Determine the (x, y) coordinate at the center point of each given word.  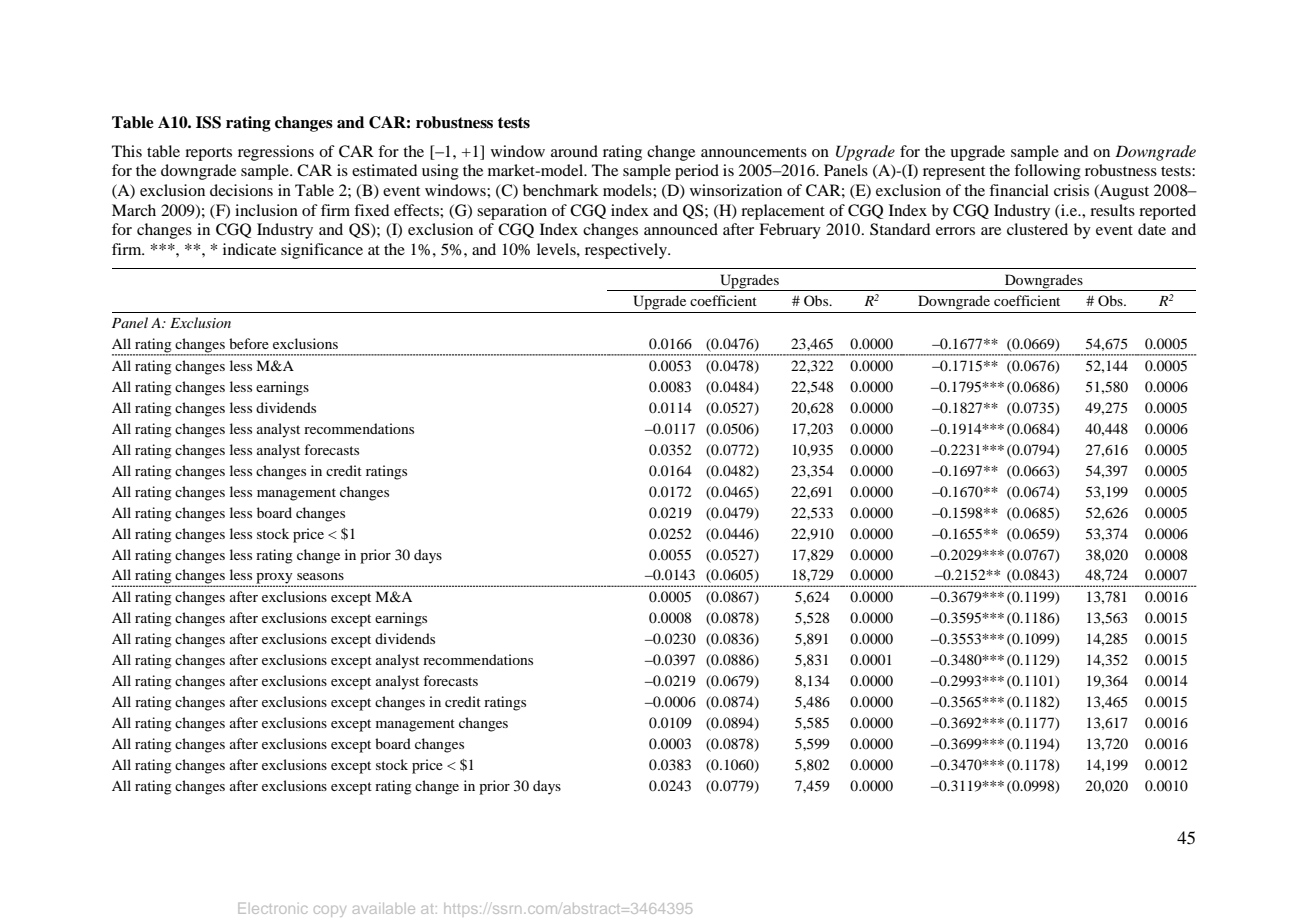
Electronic (272, 908)
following (1047, 172)
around (574, 151)
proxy (275, 579)
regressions (276, 153)
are (991, 231)
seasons (320, 576)
